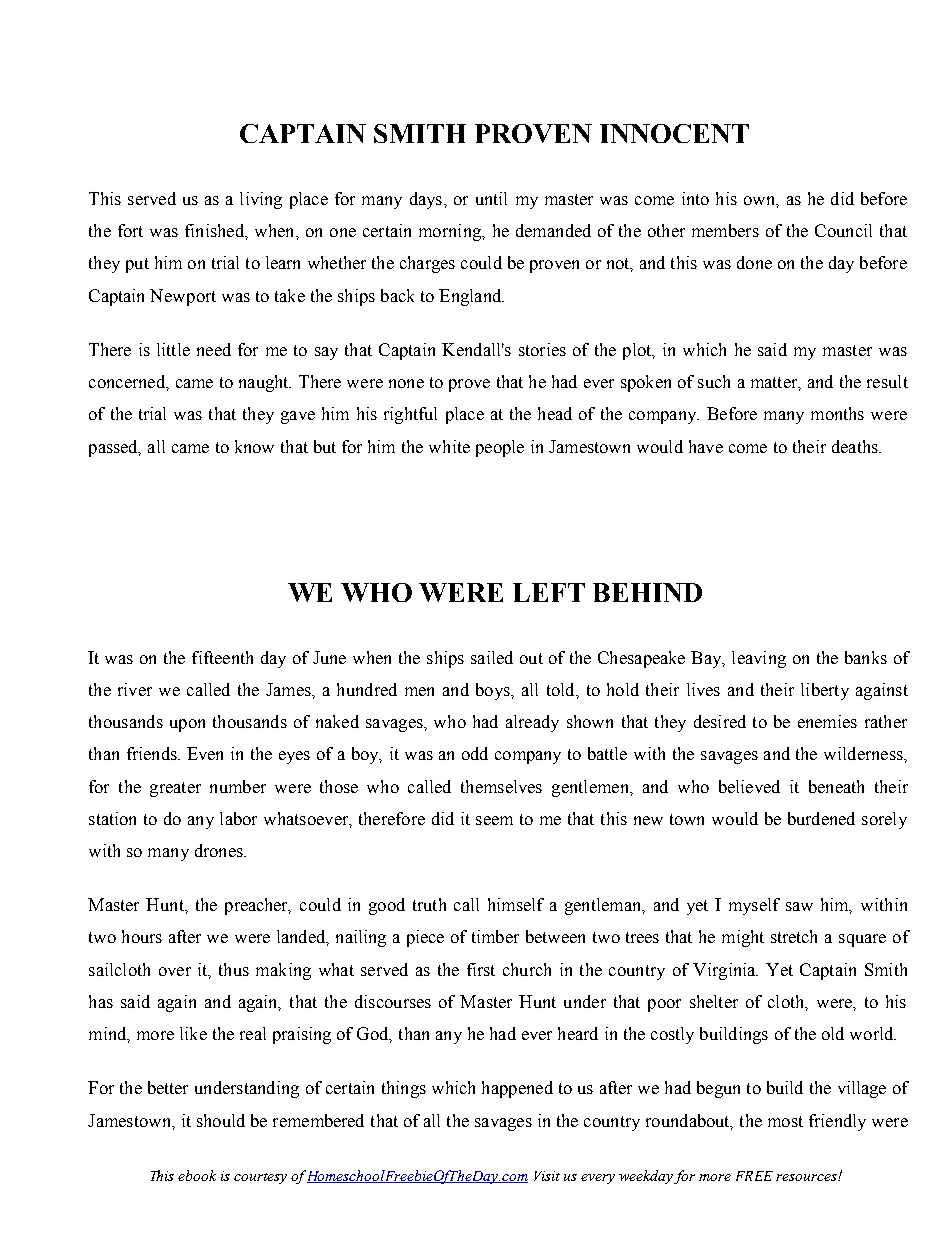 This screenshot has height=1233, width=952. Describe the element at coordinates (547, 1176) in the screenshot. I see `Visit` at that location.
